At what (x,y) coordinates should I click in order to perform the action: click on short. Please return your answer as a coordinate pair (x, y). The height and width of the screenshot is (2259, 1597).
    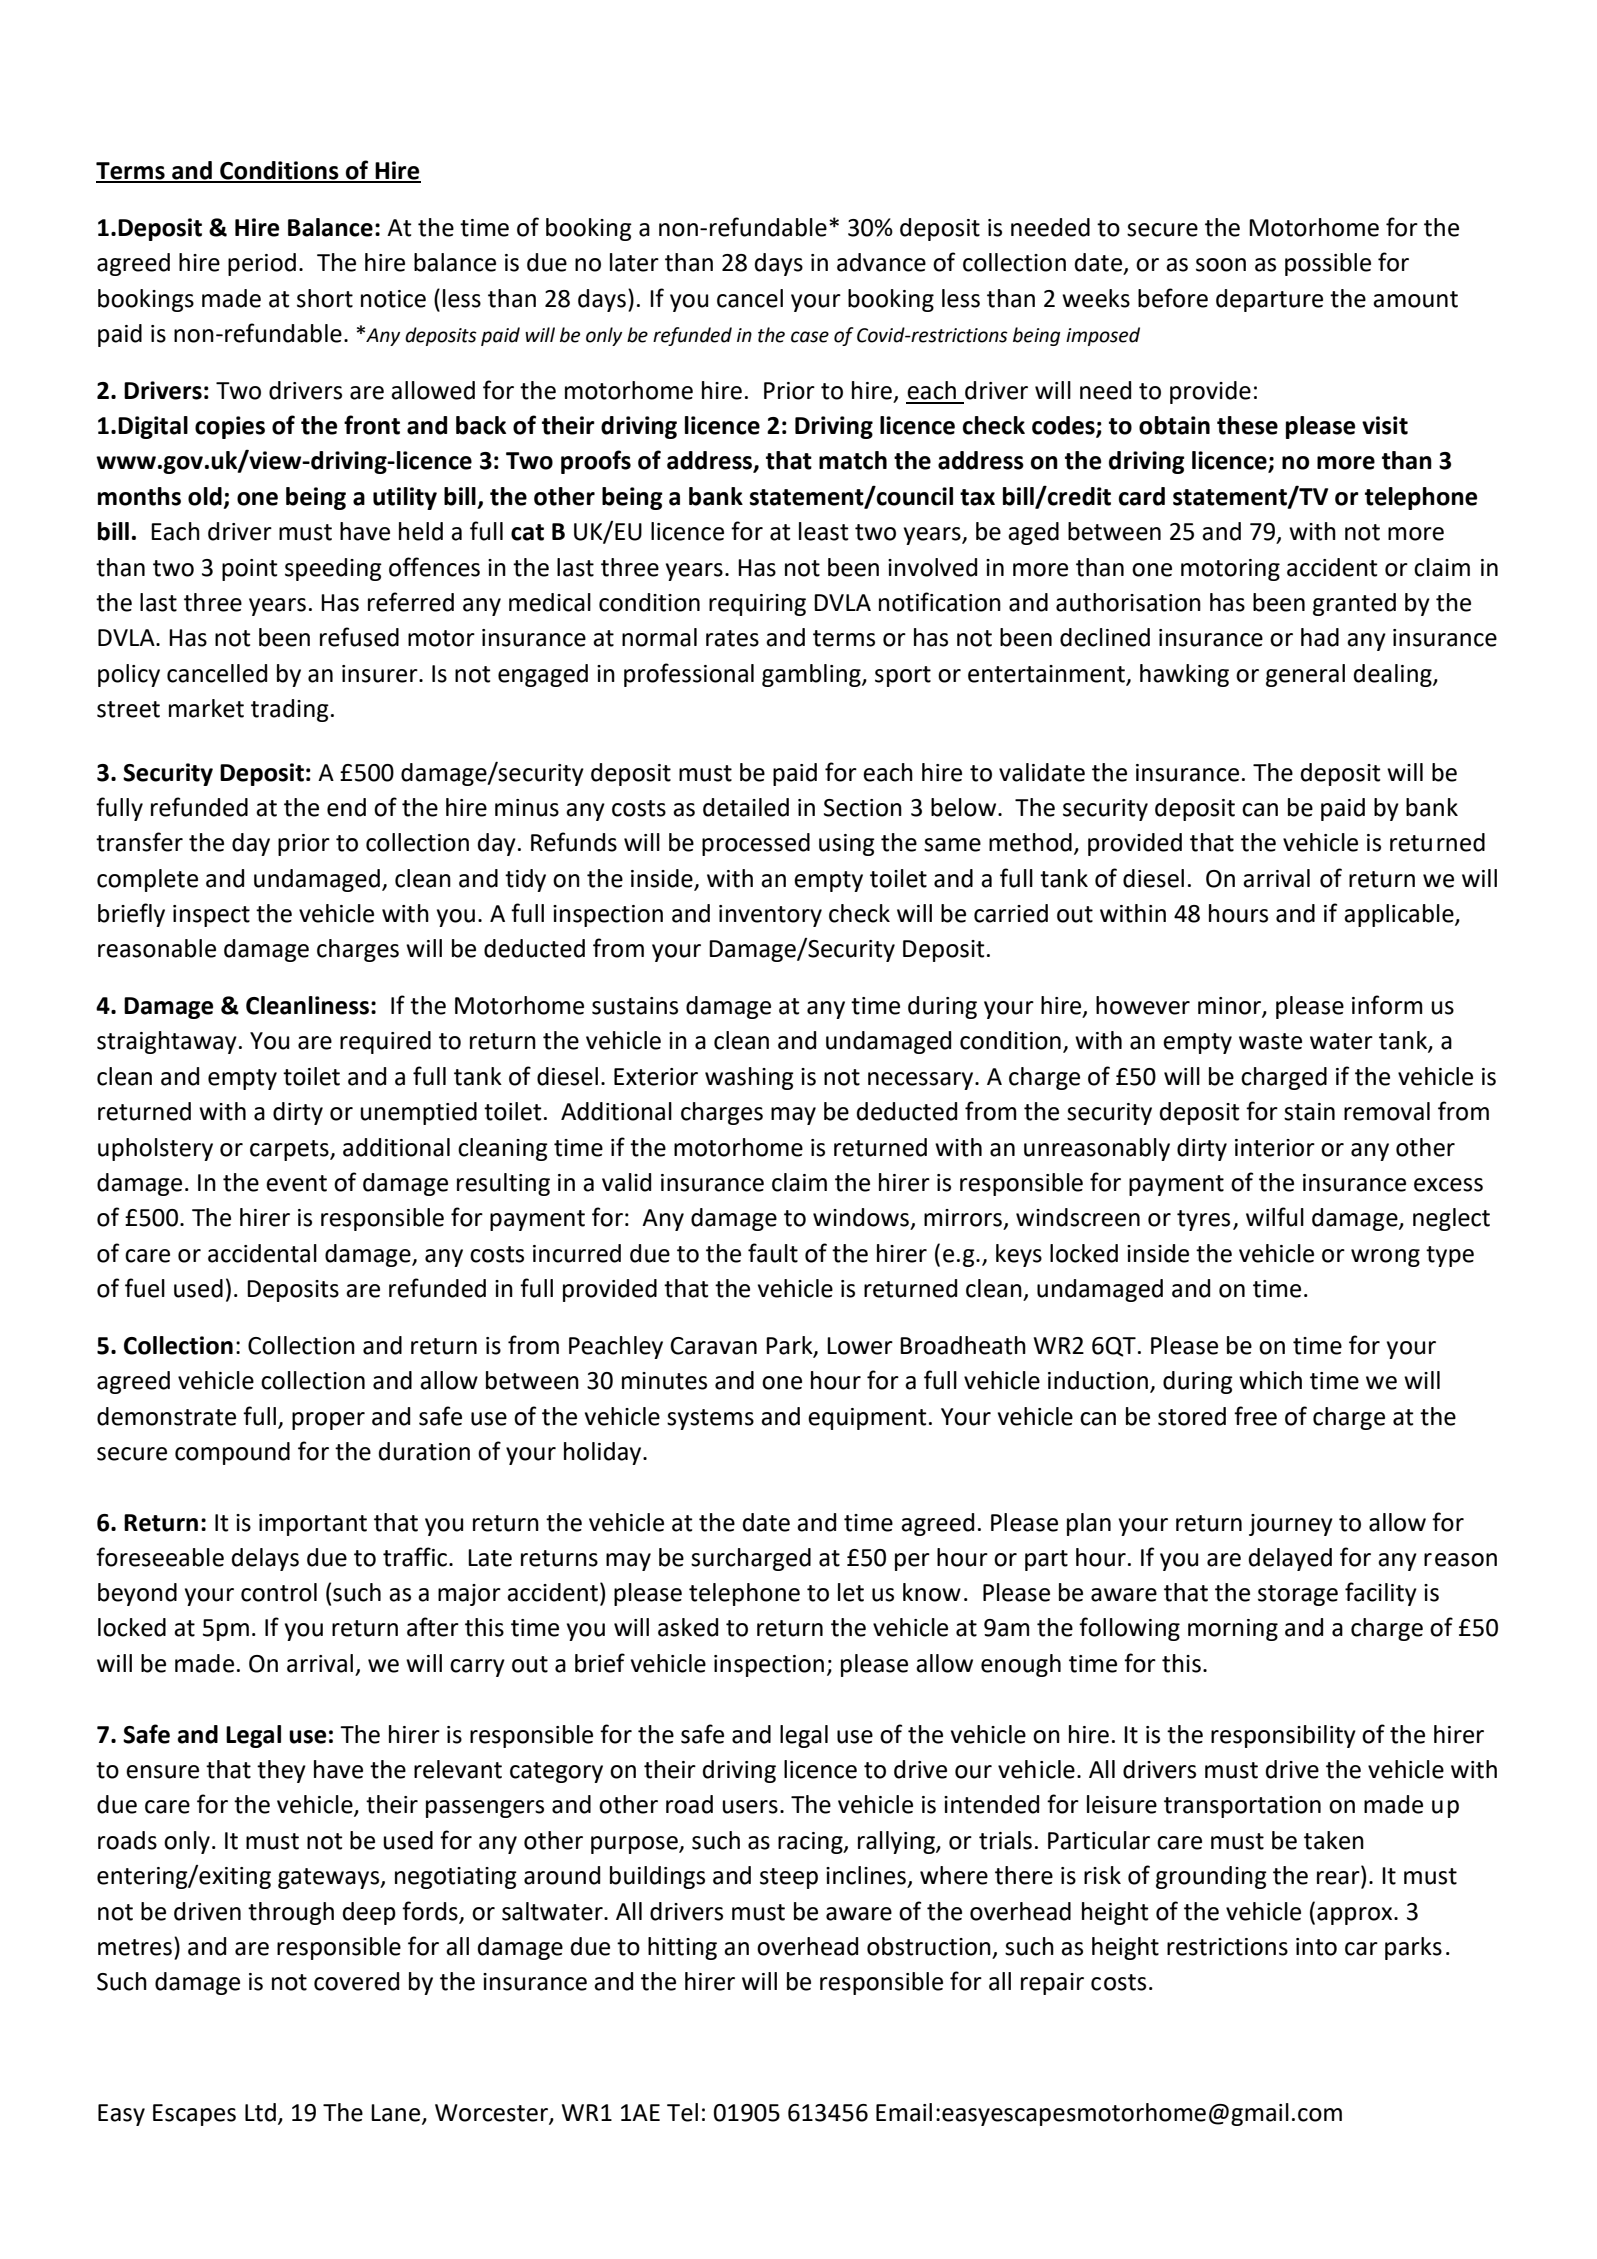
    Looking at the image, I should click on (325, 298).
